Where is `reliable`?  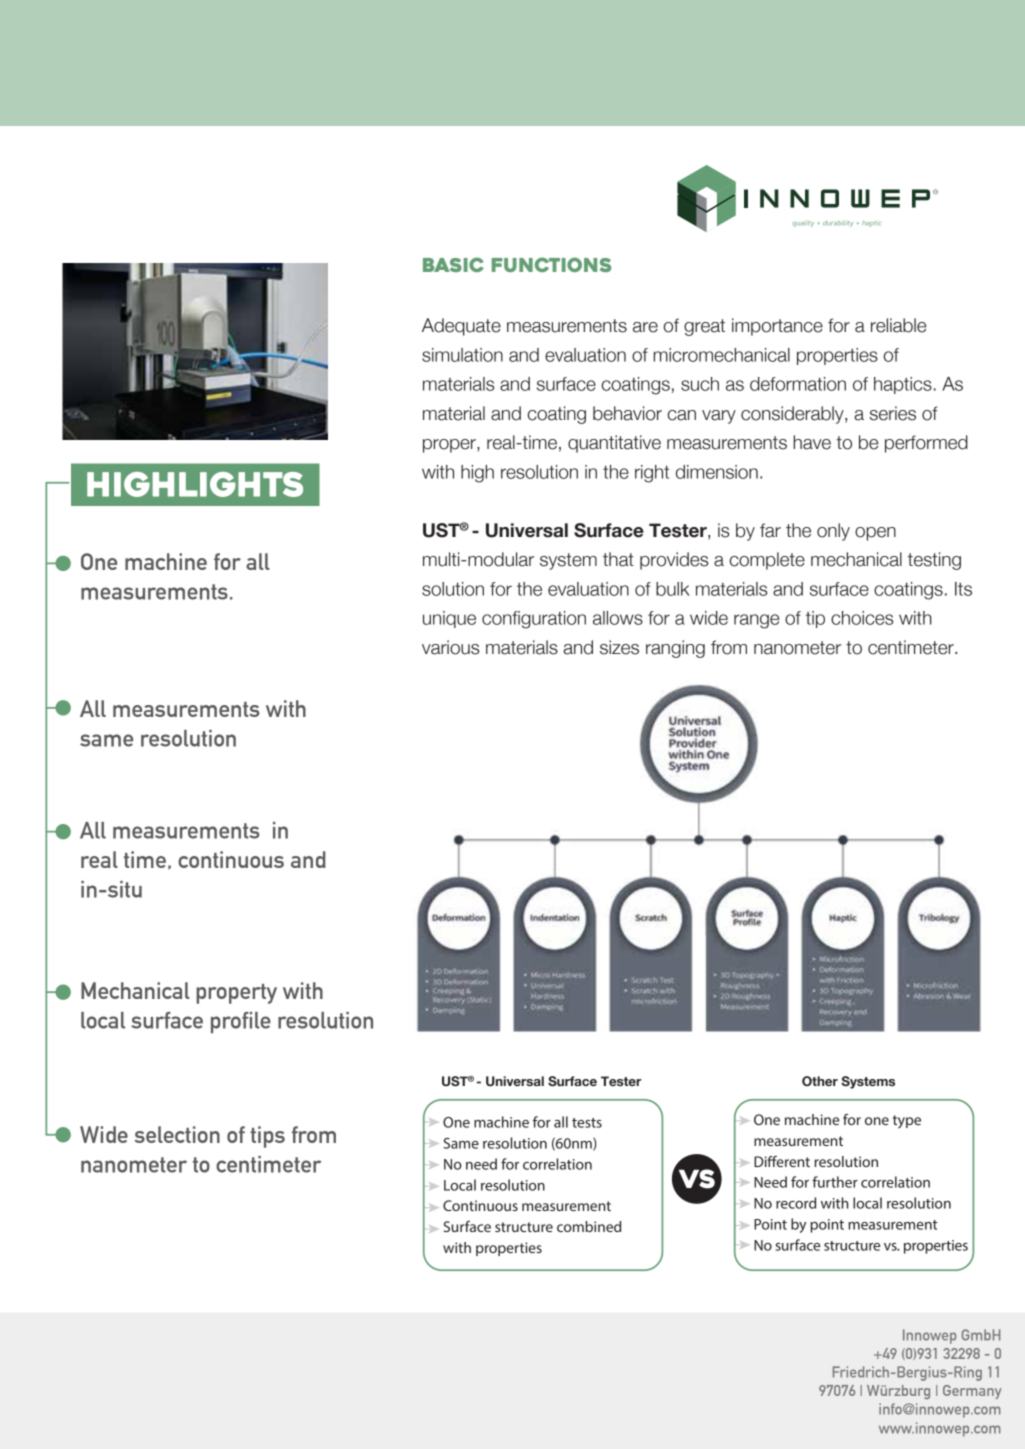 reliable is located at coordinates (898, 325).
